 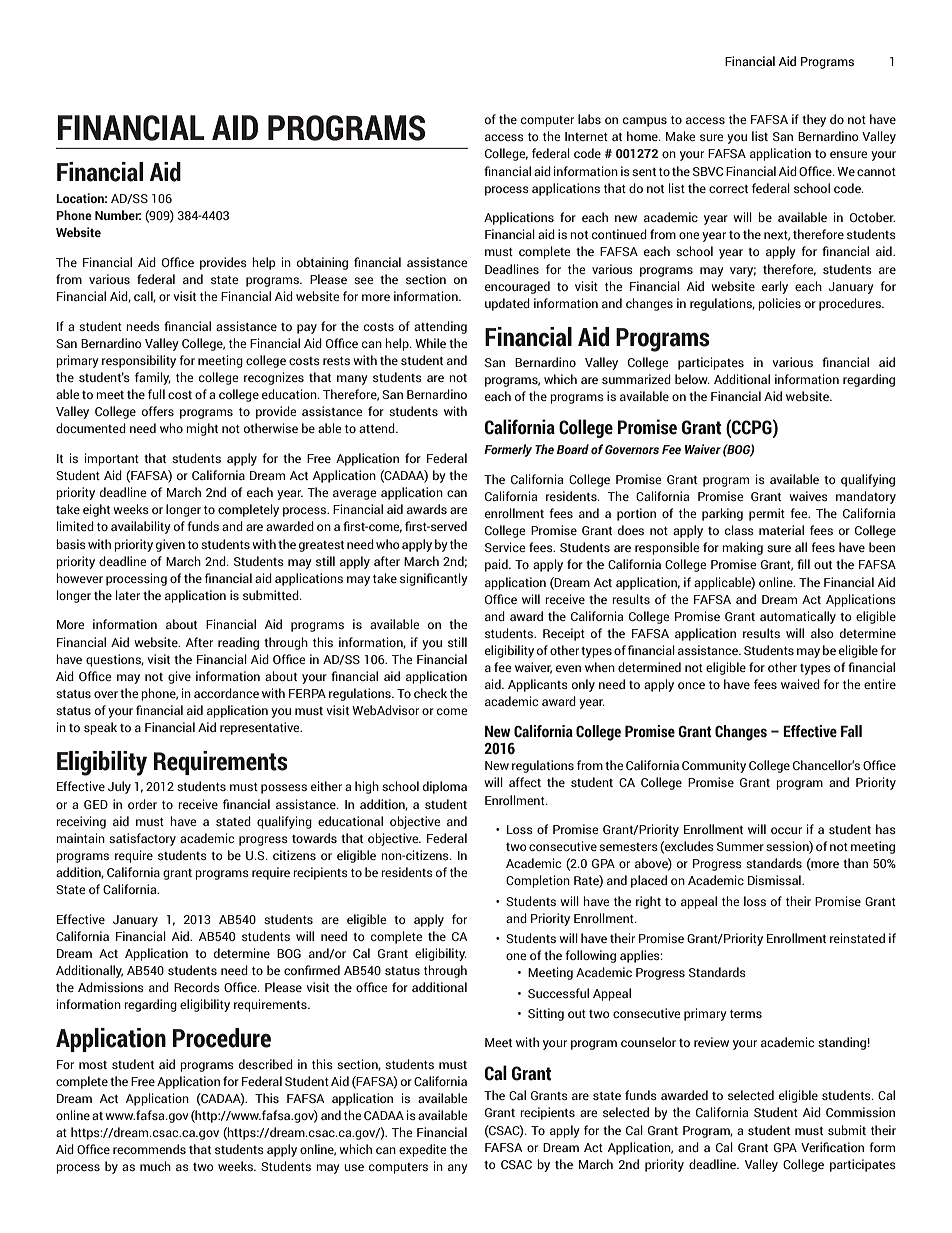 I want to click on recommends, so click(x=149, y=1149).
